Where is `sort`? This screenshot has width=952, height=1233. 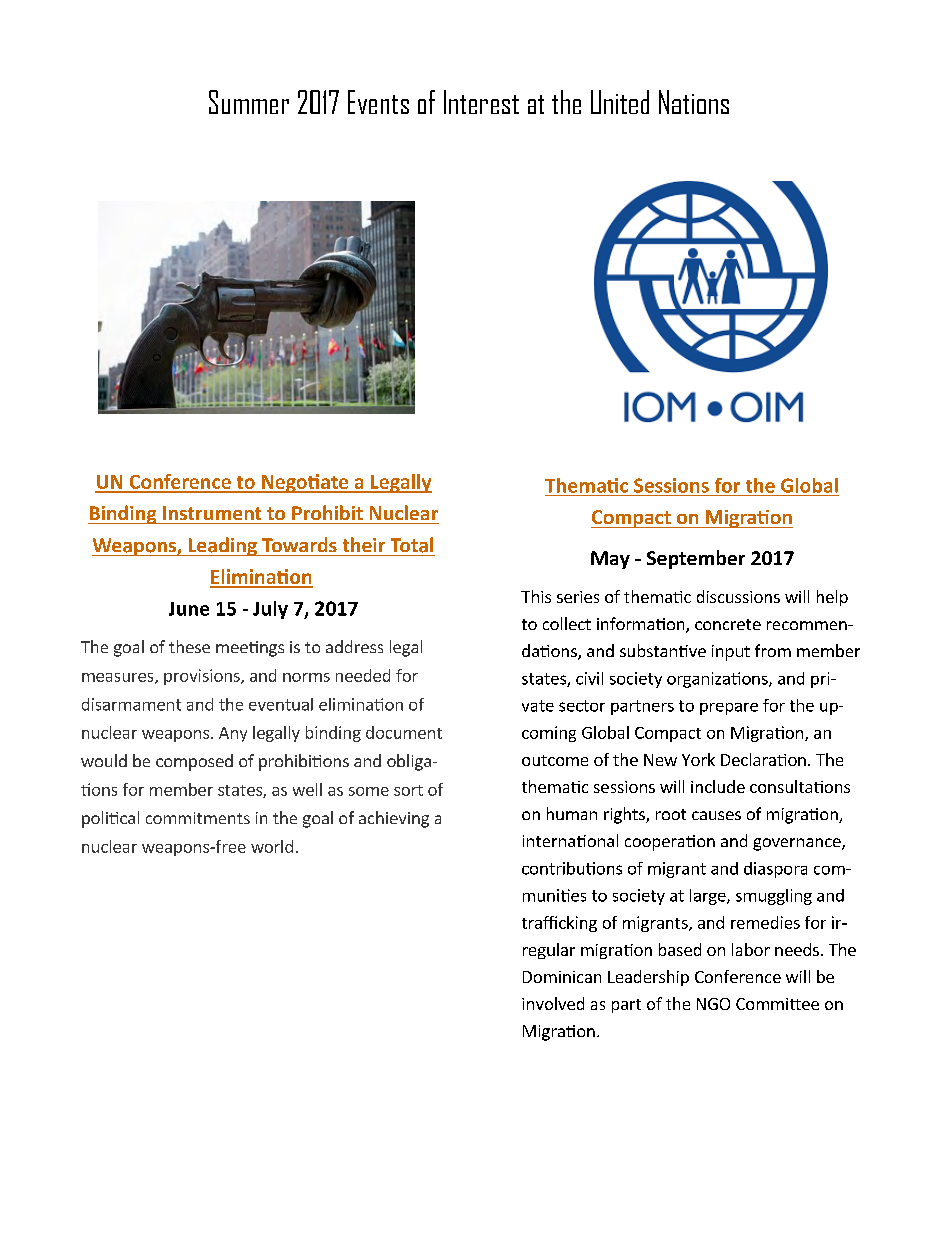
sort is located at coordinates (408, 790).
